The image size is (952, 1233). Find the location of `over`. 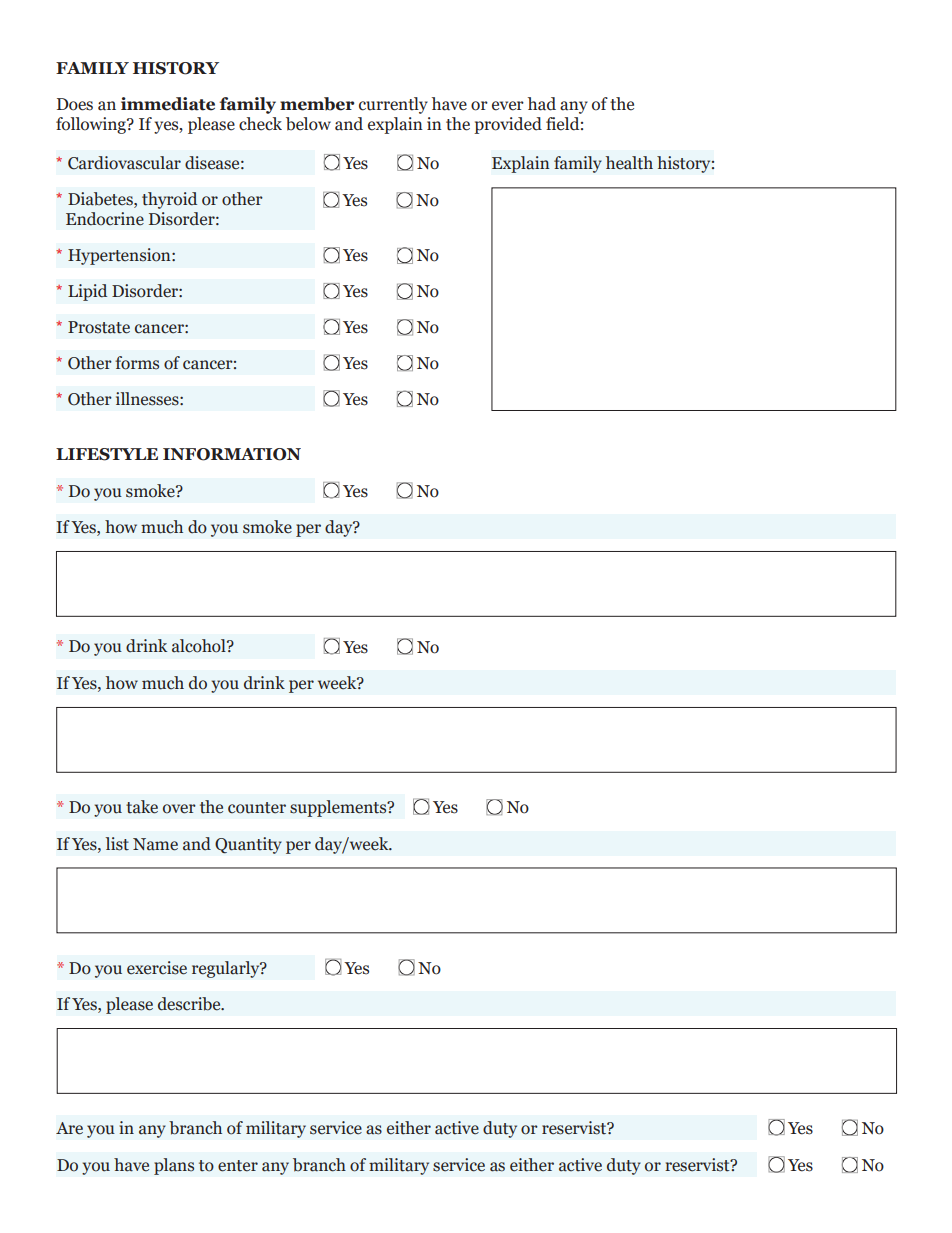

over is located at coordinates (179, 809).
